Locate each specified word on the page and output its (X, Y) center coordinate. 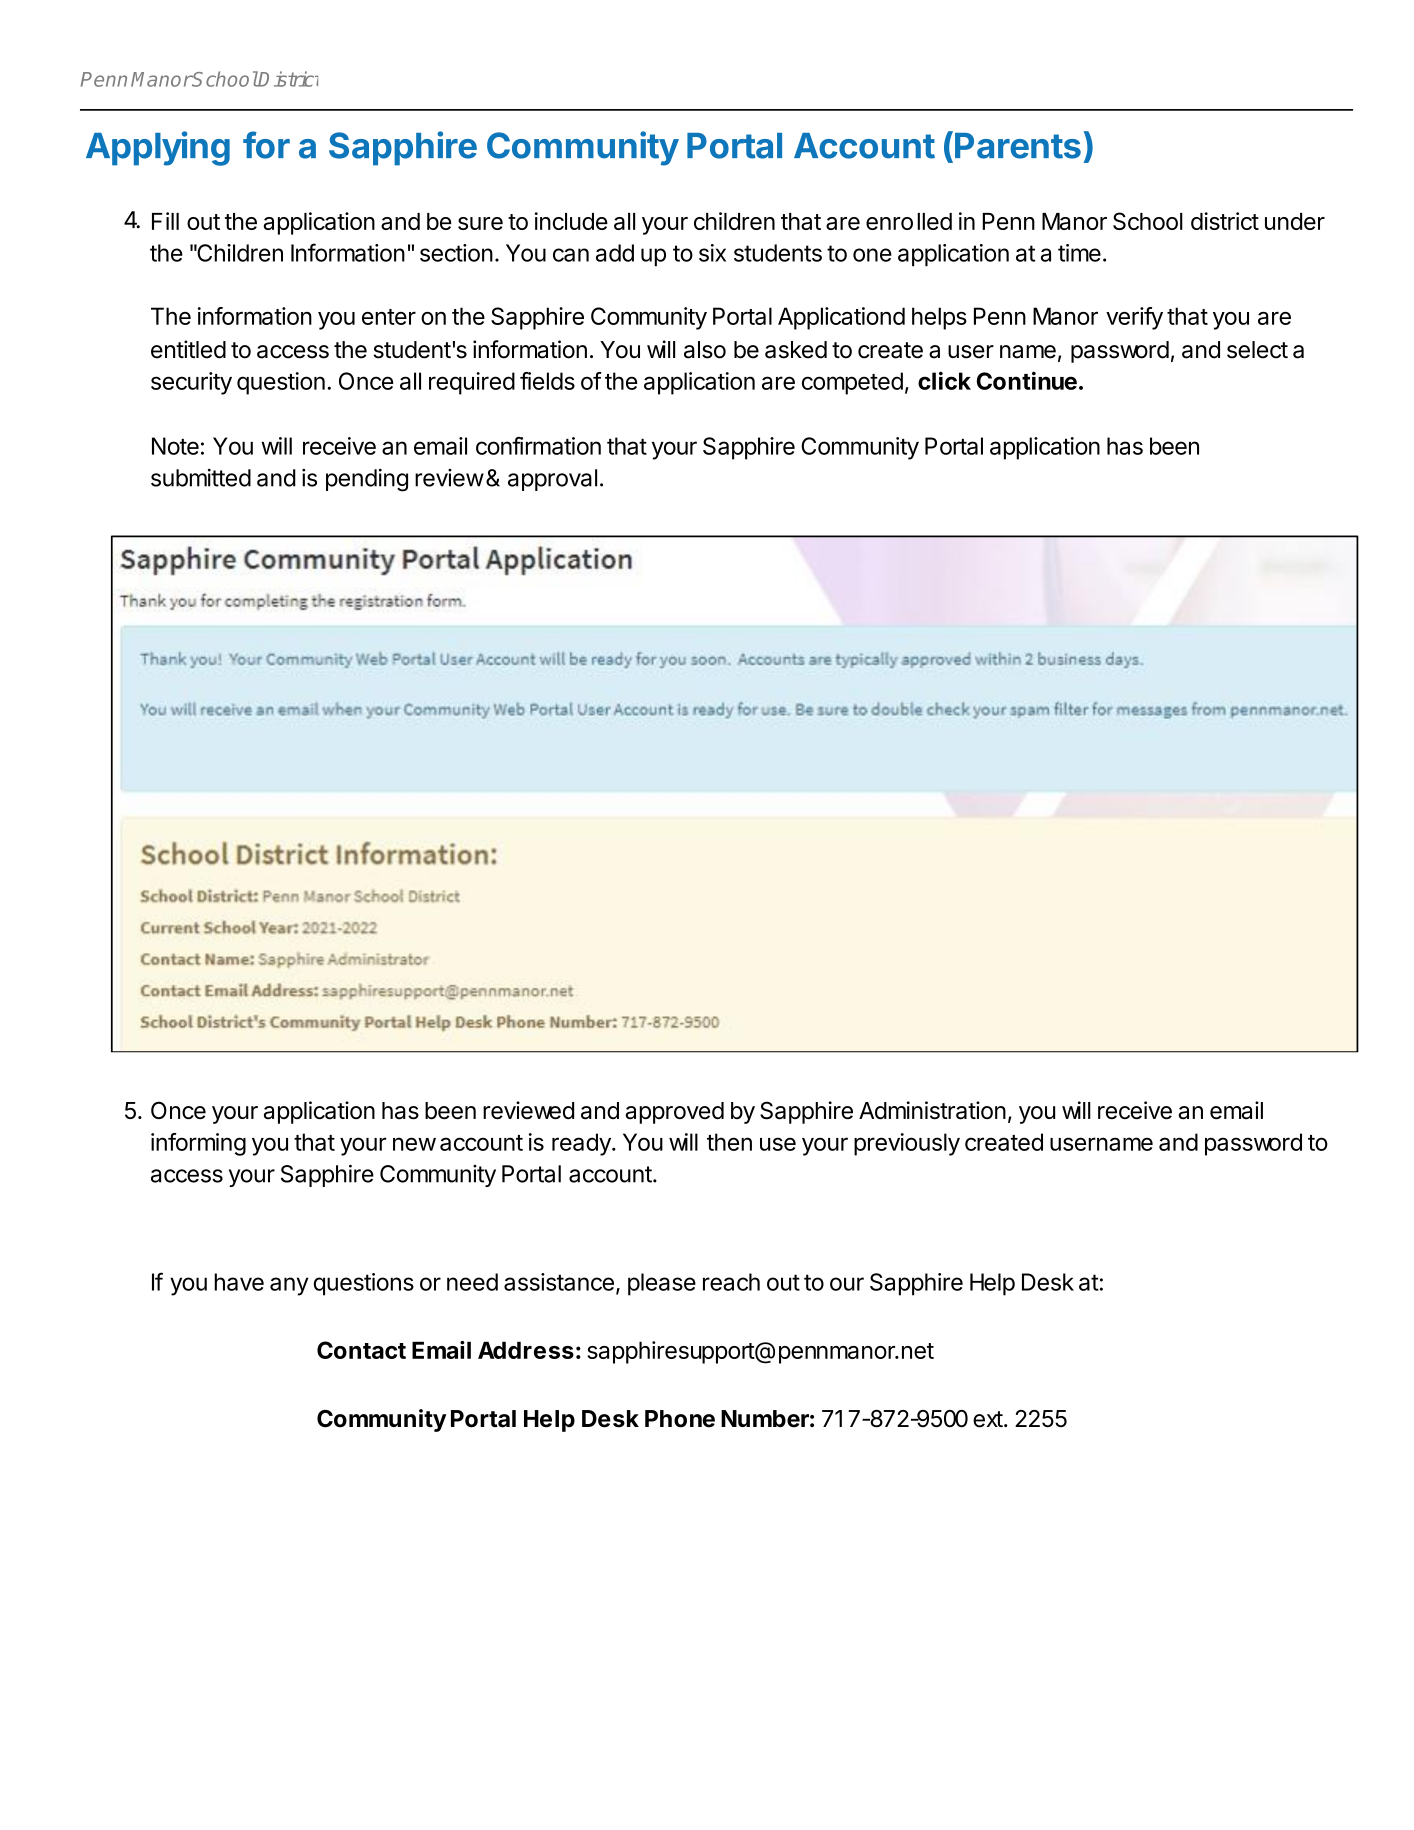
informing (198, 1144)
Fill (165, 221)
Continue (1027, 380)
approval (552, 480)
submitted (201, 478)
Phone (680, 1419)
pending (367, 480)
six (712, 253)
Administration (932, 1110)
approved (674, 1113)
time (1079, 253)
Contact (361, 1350)
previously (907, 1144)
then (729, 1142)
